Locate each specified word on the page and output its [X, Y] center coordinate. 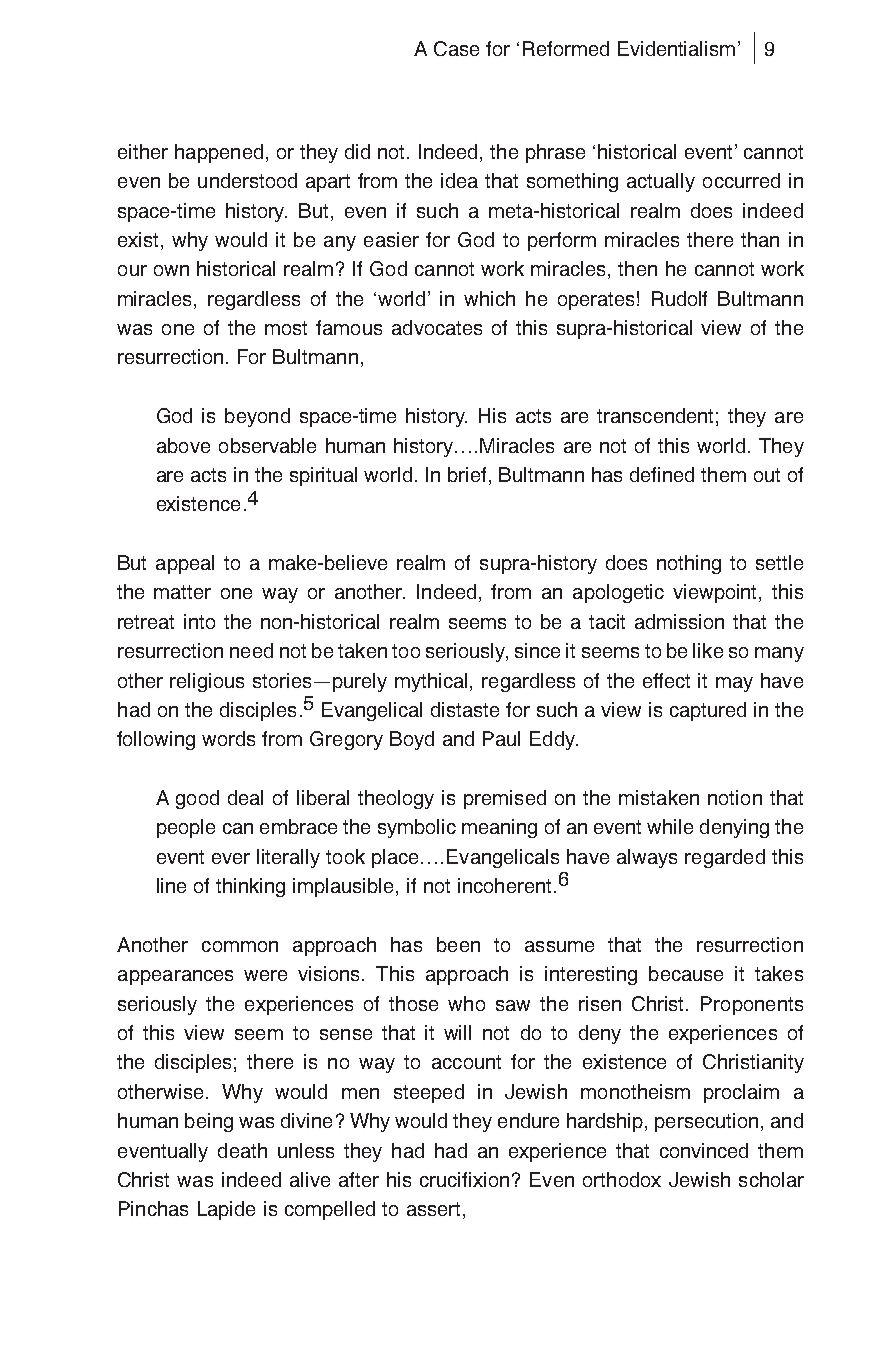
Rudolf [679, 298]
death [242, 1150]
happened [219, 153]
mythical [431, 682]
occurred [741, 180]
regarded [725, 858]
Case [456, 48]
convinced [704, 1150]
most [286, 328]
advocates [437, 327]
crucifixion [464, 1179]
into [199, 621]
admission [679, 621]
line [171, 885]
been [458, 944]
